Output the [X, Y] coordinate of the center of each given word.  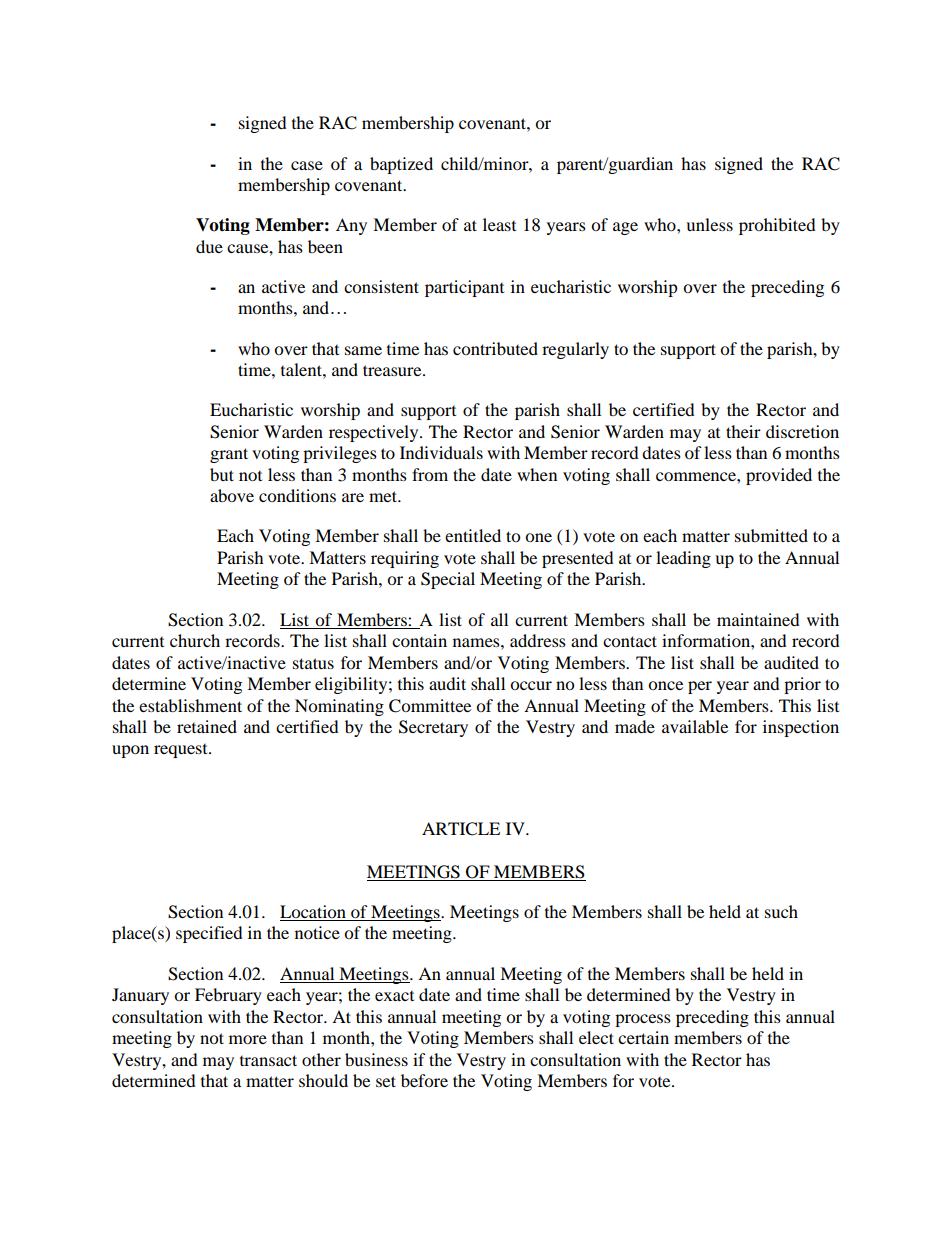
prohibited [777, 226]
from [430, 474]
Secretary [433, 728]
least [499, 224]
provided [779, 476]
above [232, 495]
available [695, 726]
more [248, 1039]
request [182, 751]
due [209, 246]
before [424, 1080]
